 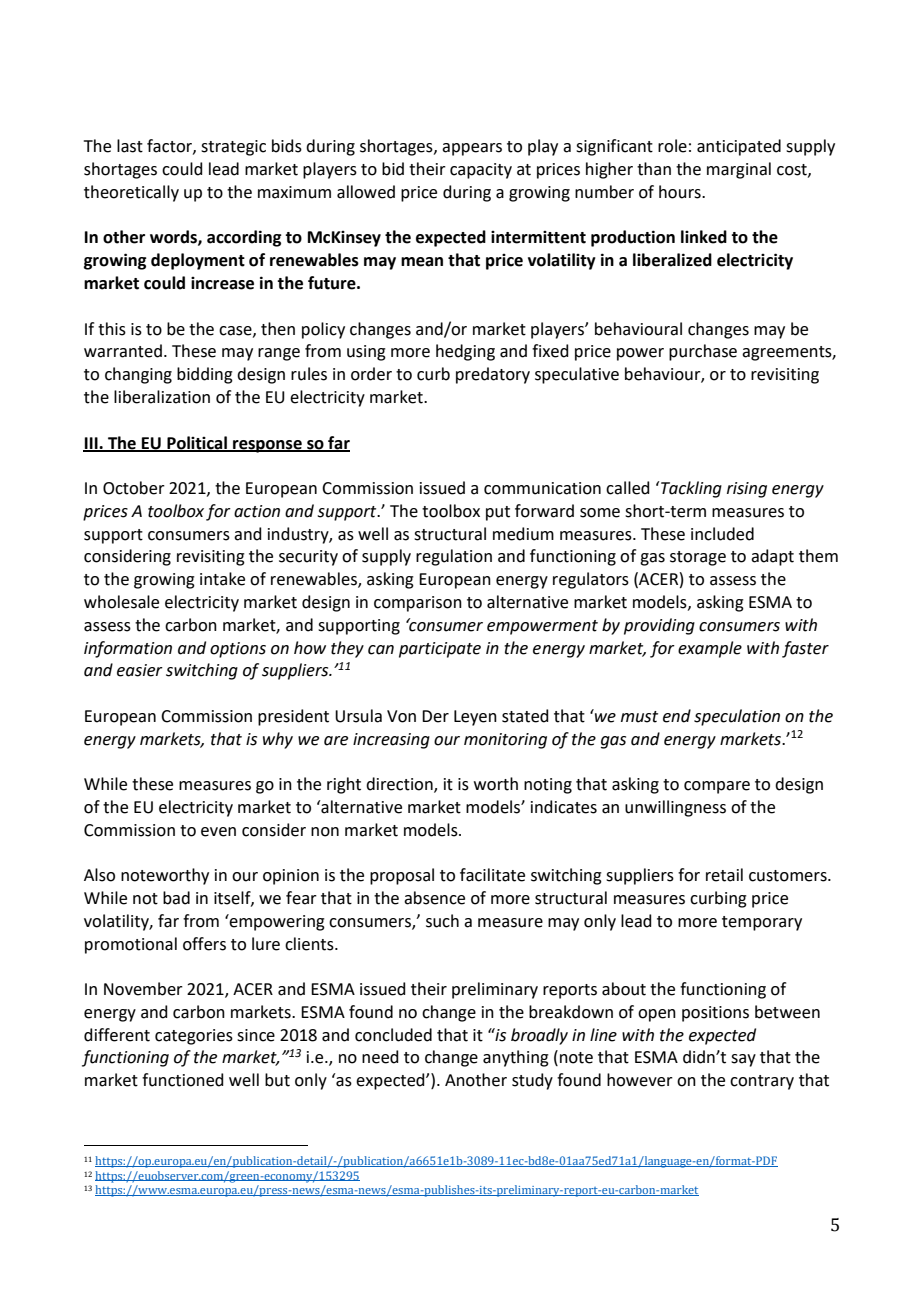 I want to click on put, so click(x=498, y=513).
